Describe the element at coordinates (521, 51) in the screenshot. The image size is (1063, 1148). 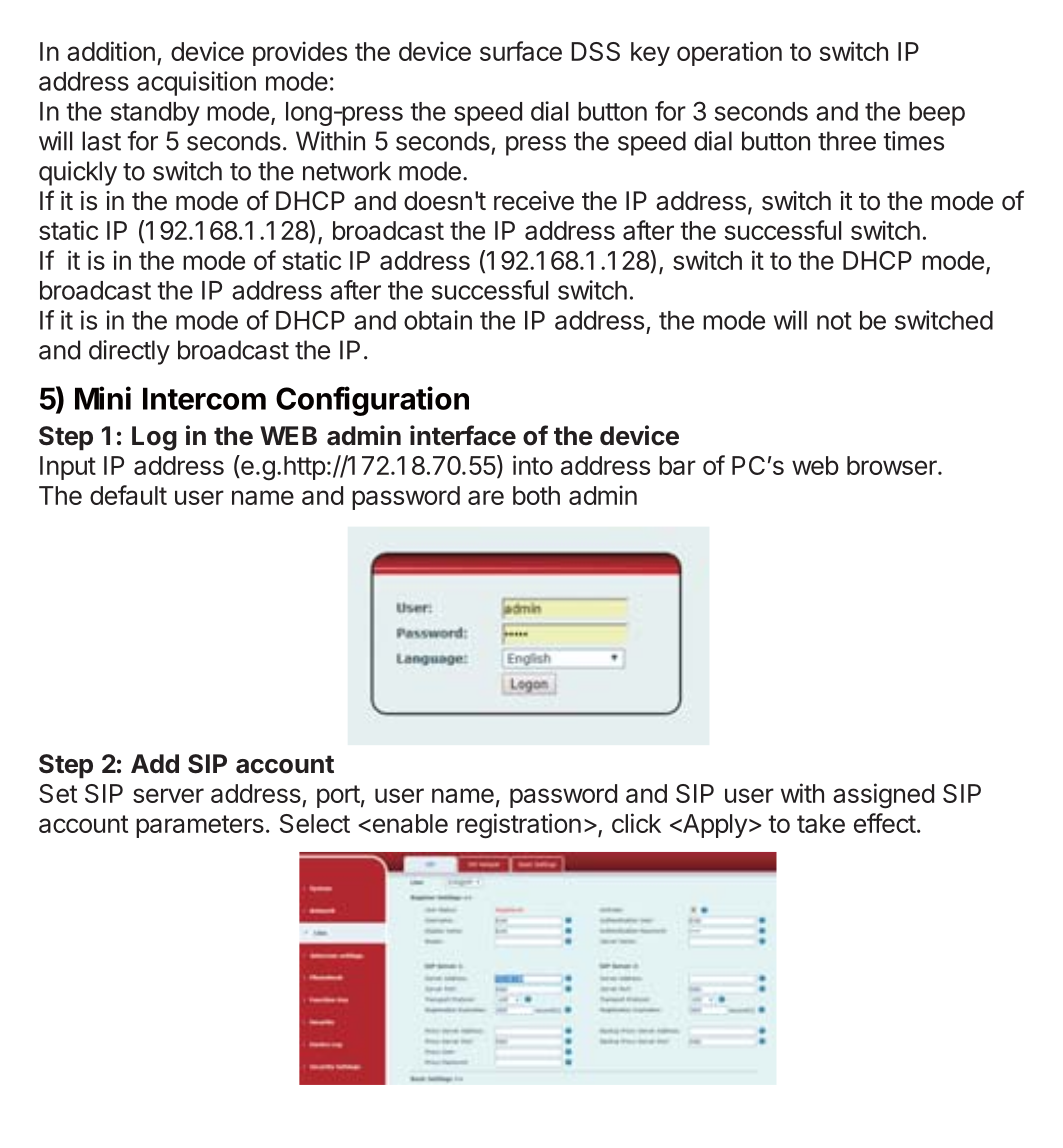
I see `surface` at that location.
